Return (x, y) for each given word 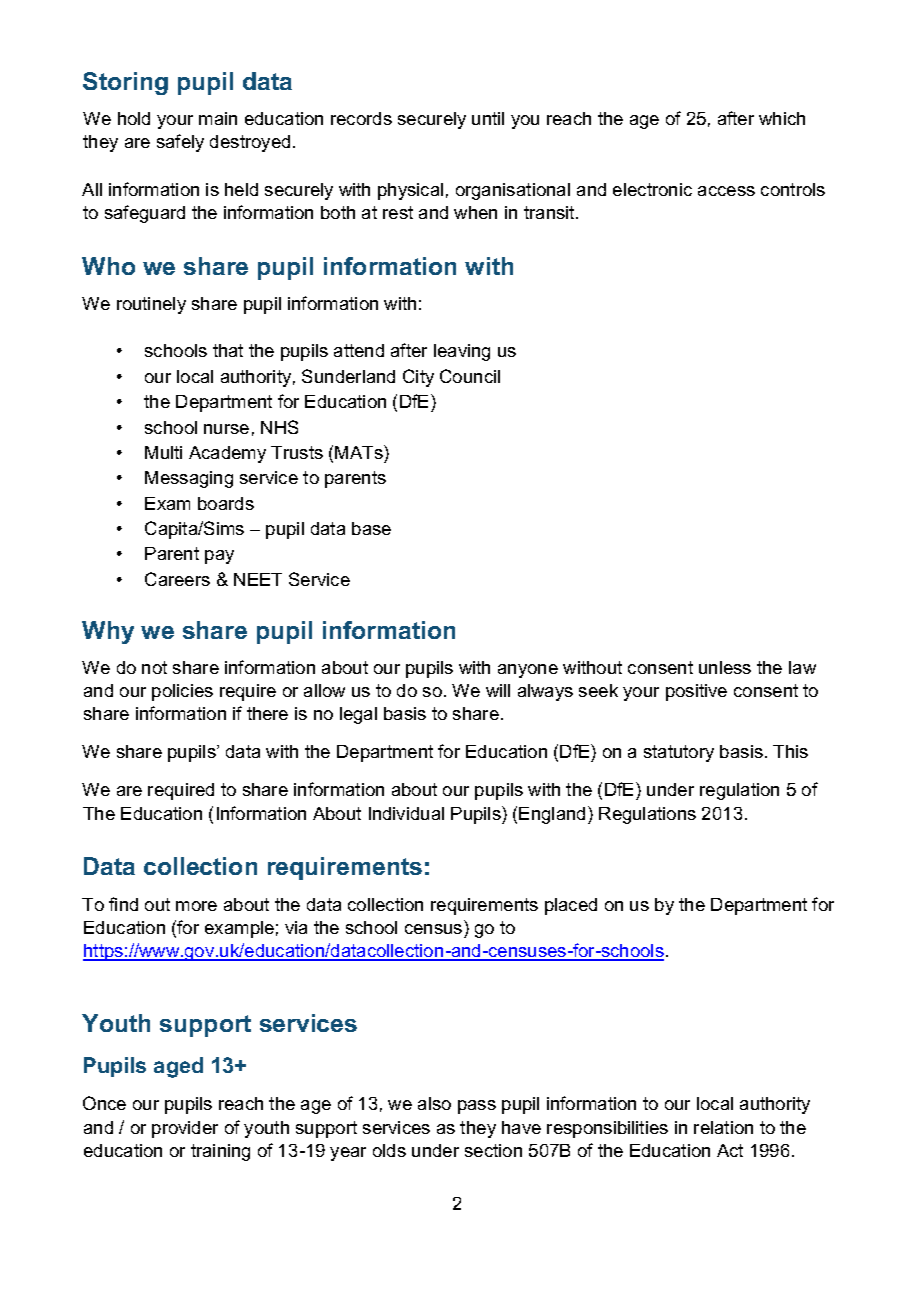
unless (725, 667)
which (782, 118)
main (218, 118)
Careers (177, 579)
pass (477, 1107)
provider (185, 1129)
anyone (528, 671)
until (488, 118)
